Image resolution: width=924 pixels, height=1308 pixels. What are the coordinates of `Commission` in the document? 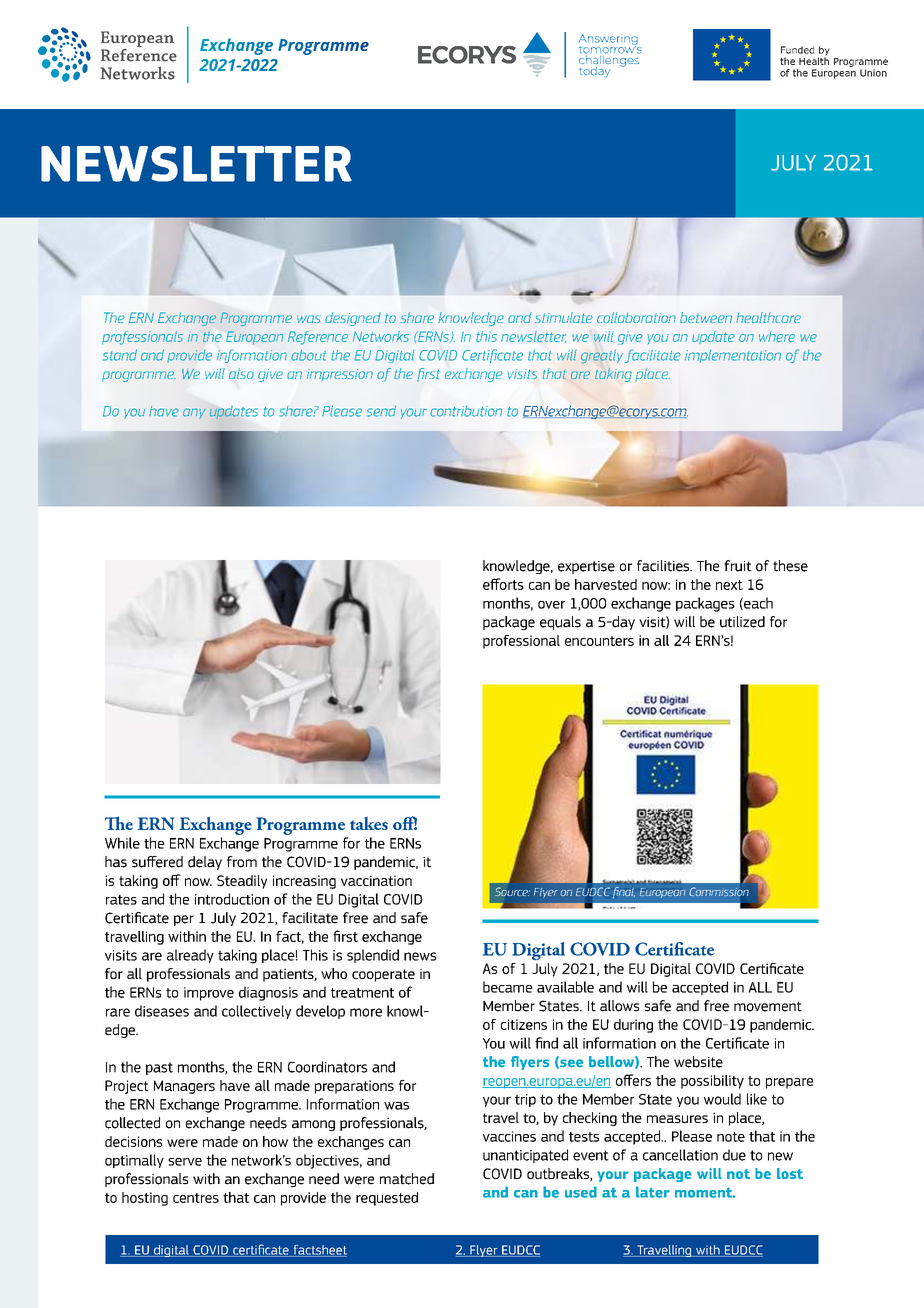 It's located at (719, 893).
